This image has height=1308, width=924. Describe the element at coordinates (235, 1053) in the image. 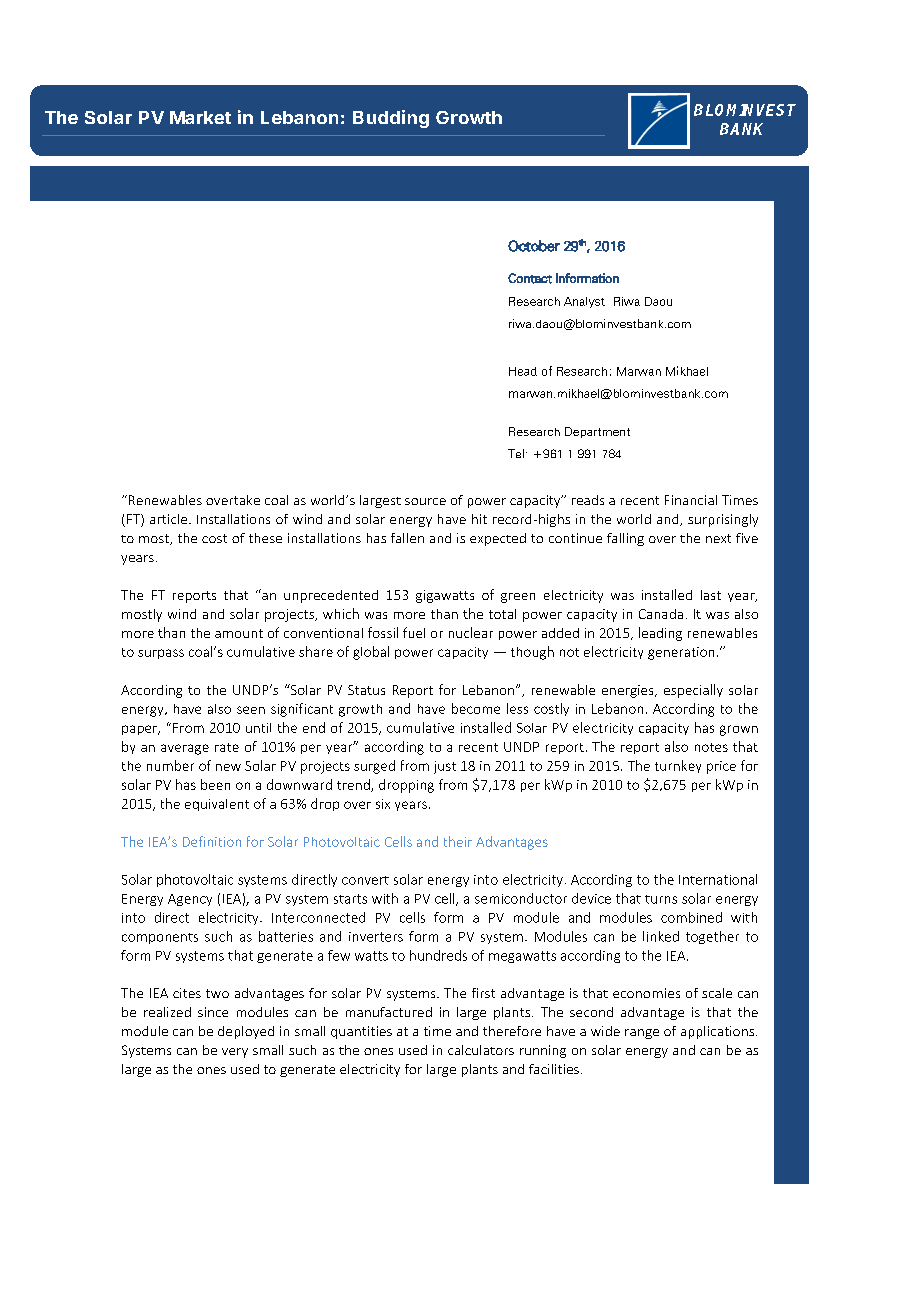

I see `very` at that location.
